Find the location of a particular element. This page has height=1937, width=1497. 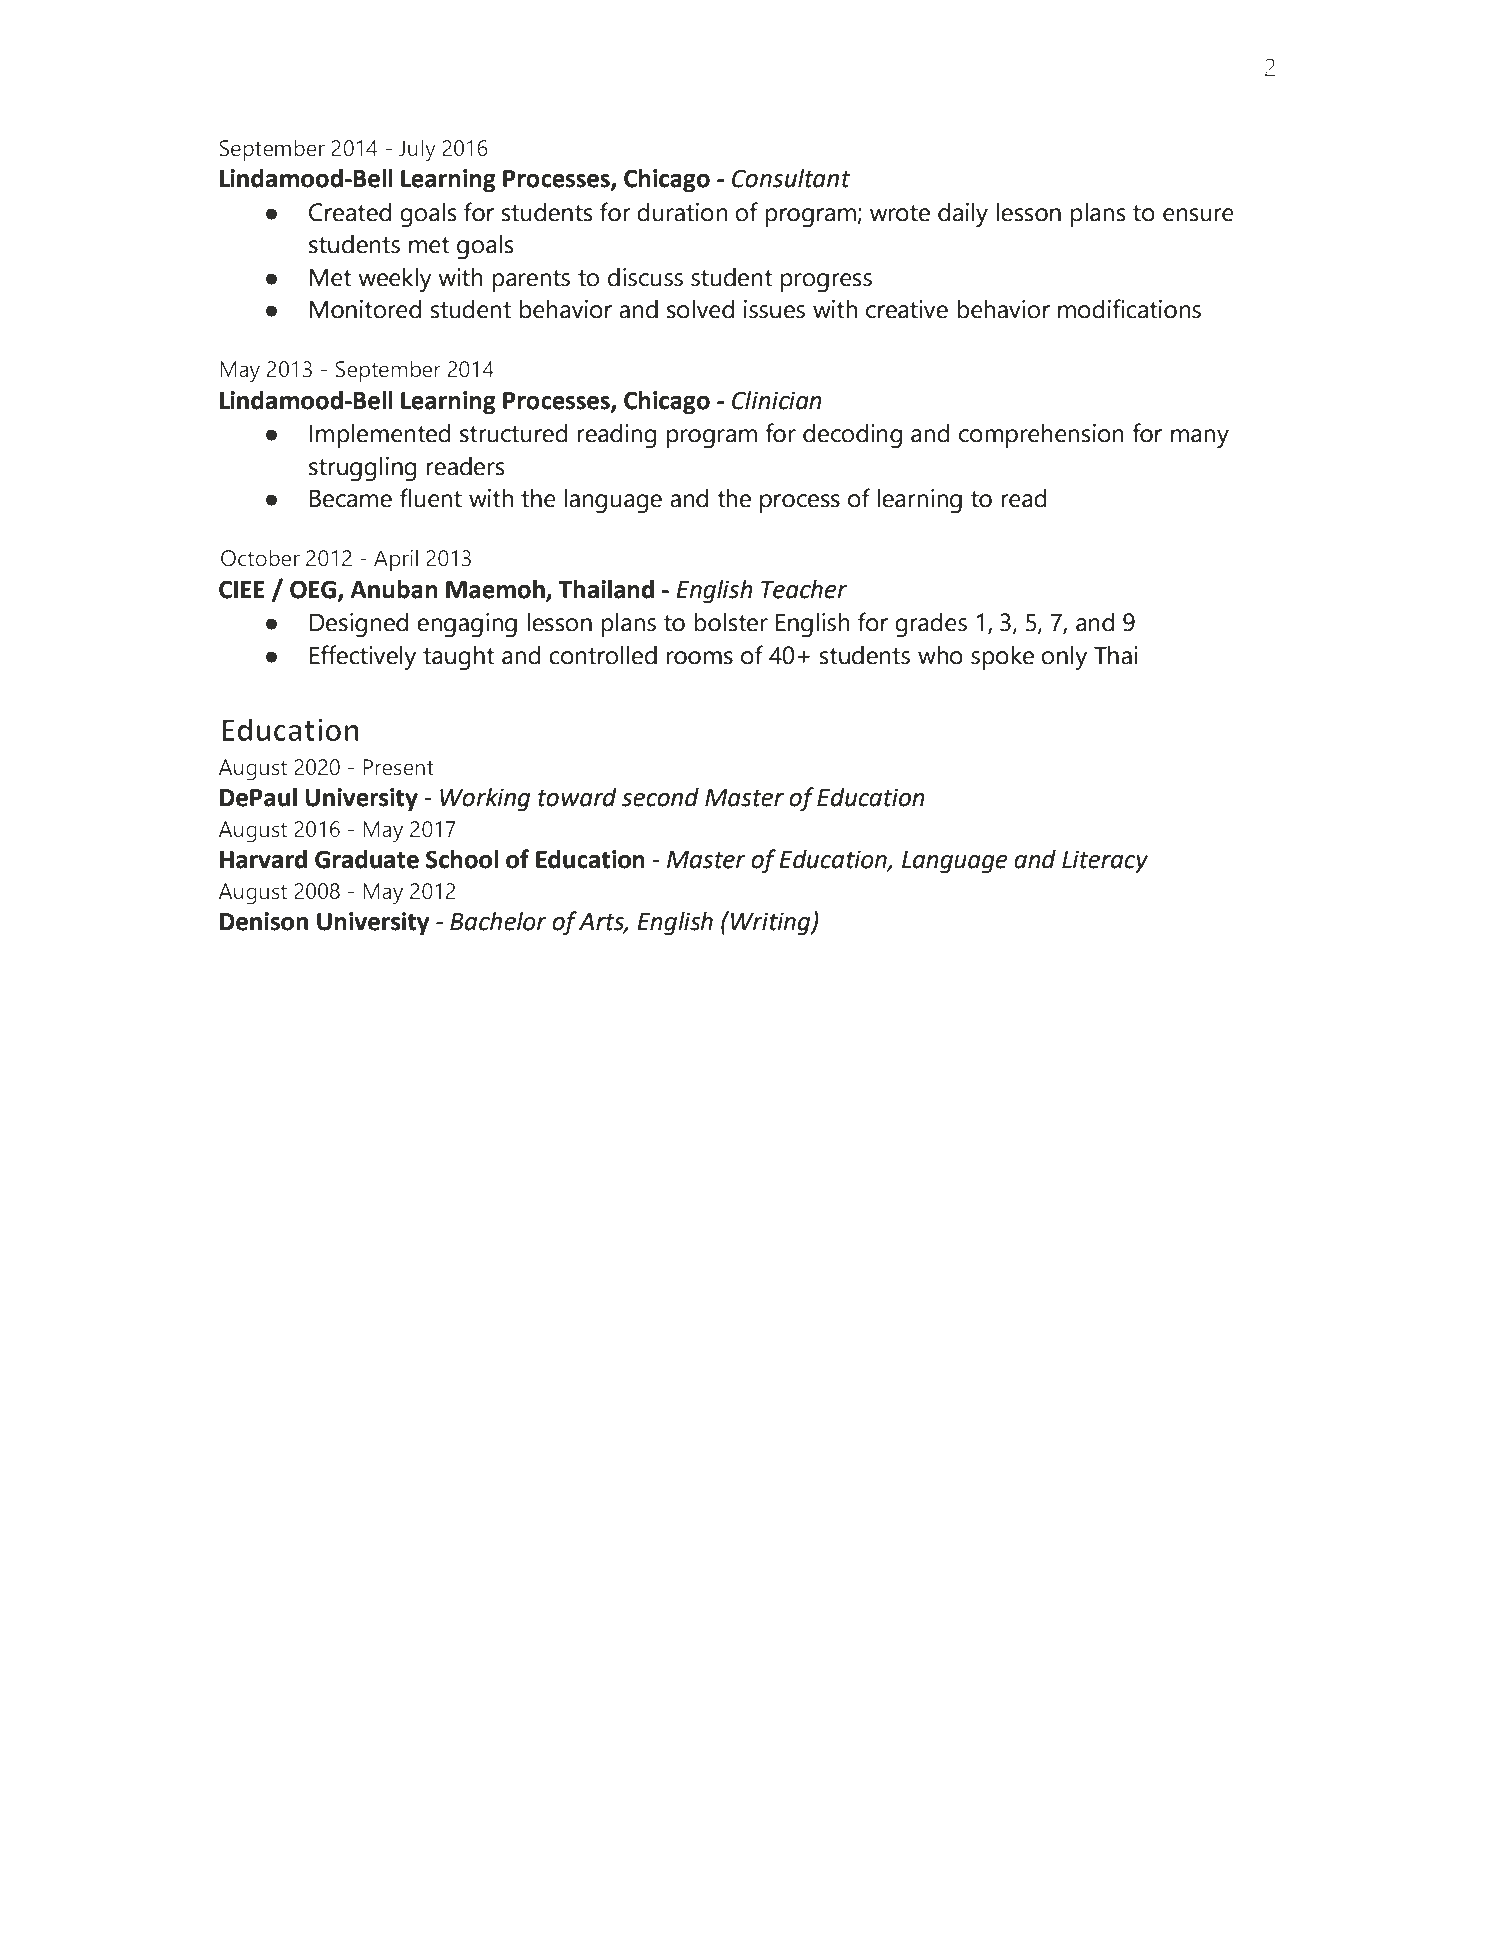

comprehension is located at coordinates (1041, 436).
